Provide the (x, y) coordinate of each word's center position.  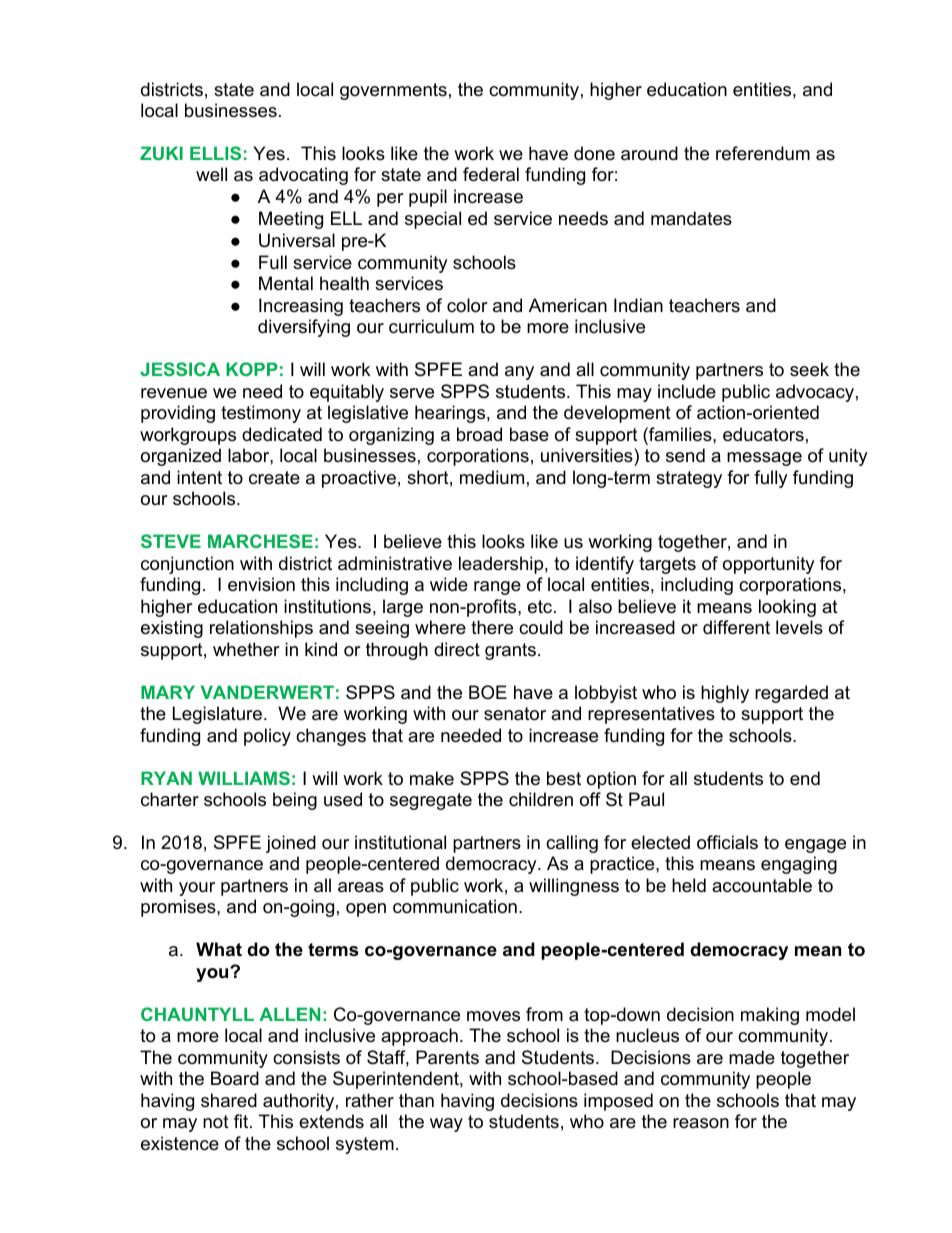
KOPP (252, 369)
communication (455, 906)
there (492, 627)
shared (229, 1100)
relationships (261, 629)
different (736, 627)
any (519, 373)
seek (809, 369)
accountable (762, 885)
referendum (763, 153)
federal (491, 174)
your (197, 889)
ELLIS (215, 153)
